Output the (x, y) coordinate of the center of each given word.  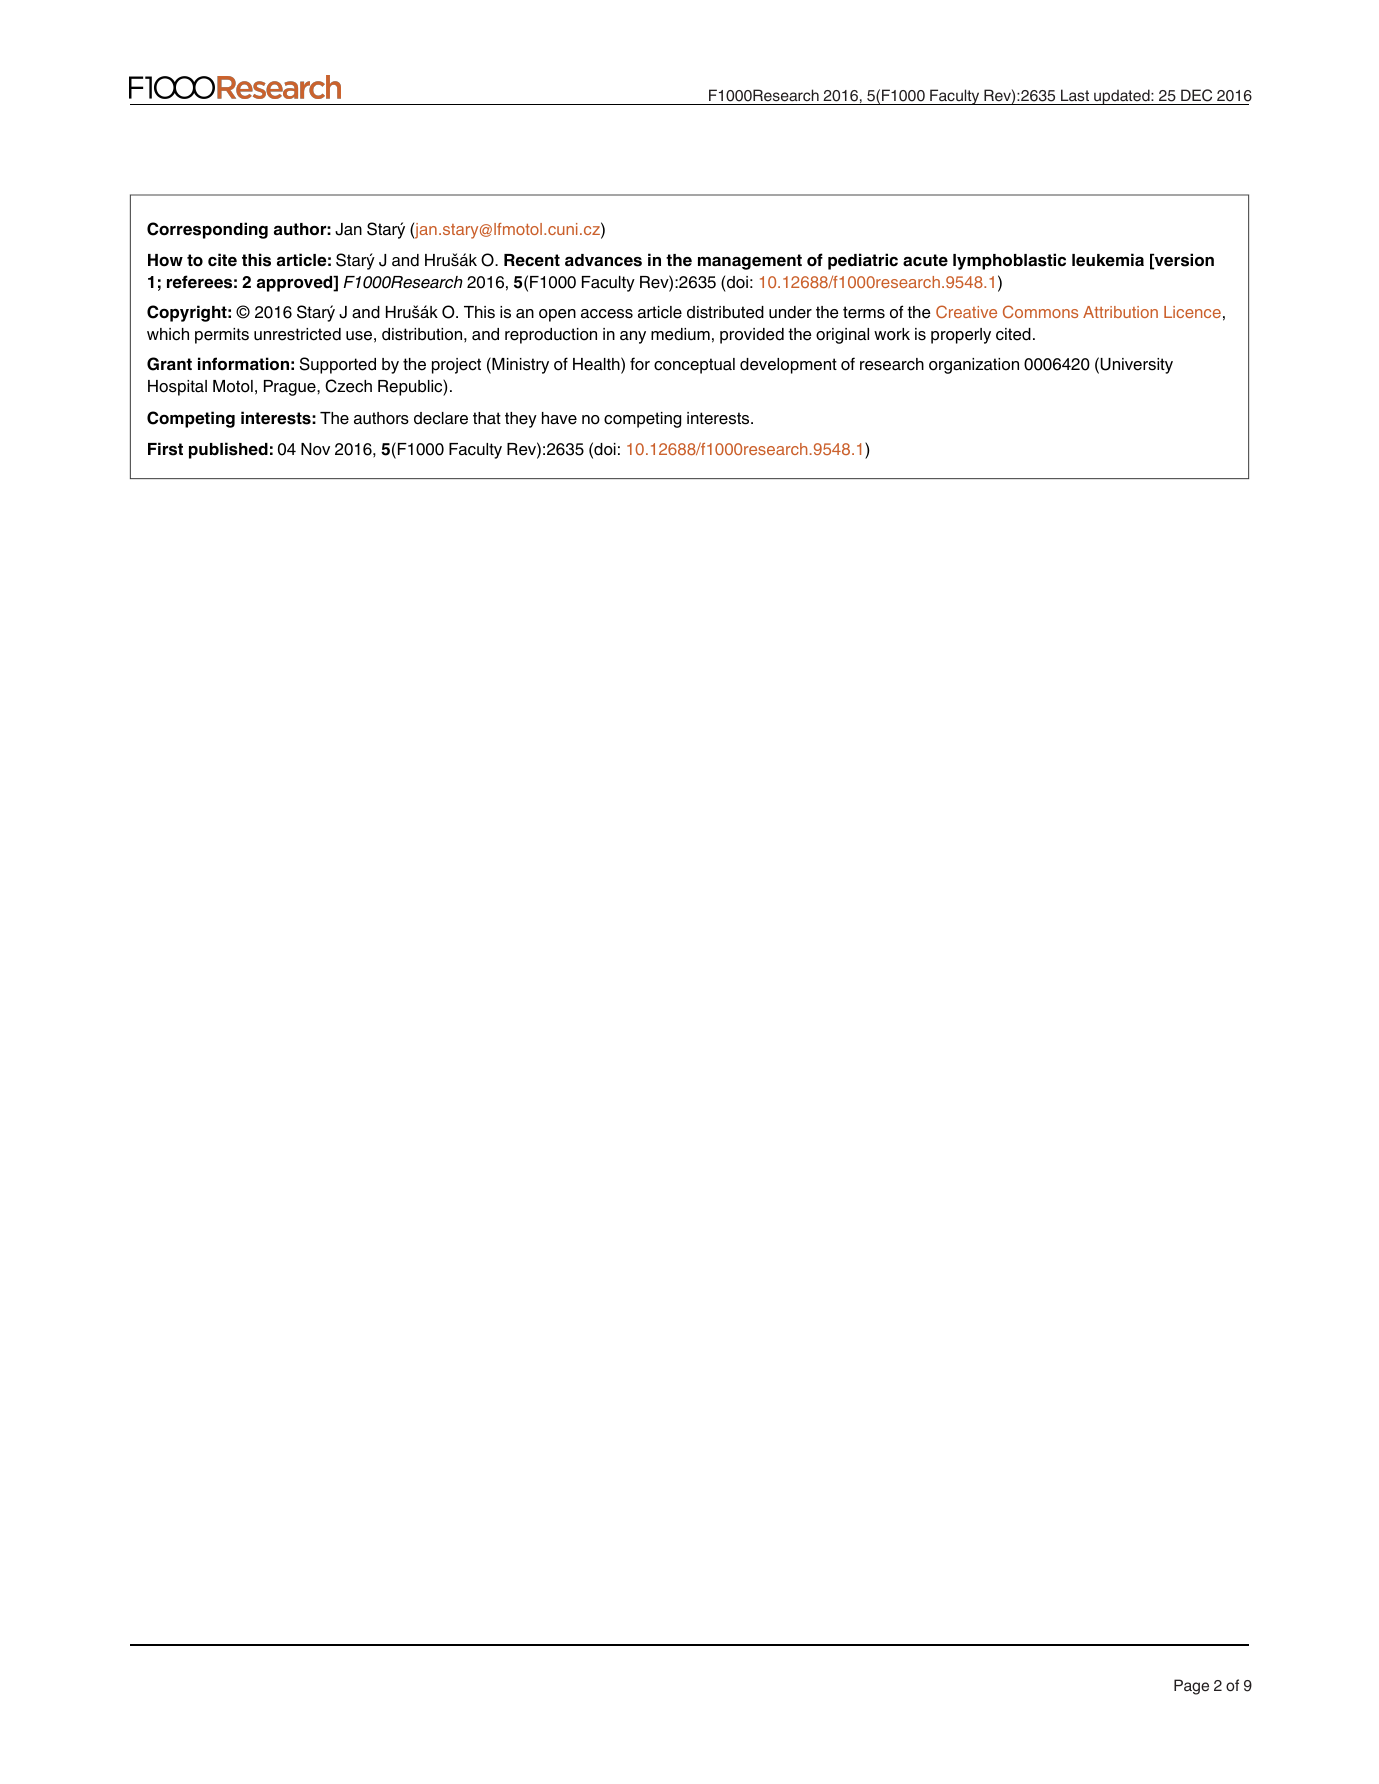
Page (1191, 1687)
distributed (725, 312)
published (228, 450)
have (559, 418)
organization (974, 366)
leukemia (1108, 260)
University (1136, 366)
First (165, 449)
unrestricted (297, 334)
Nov (315, 449)
